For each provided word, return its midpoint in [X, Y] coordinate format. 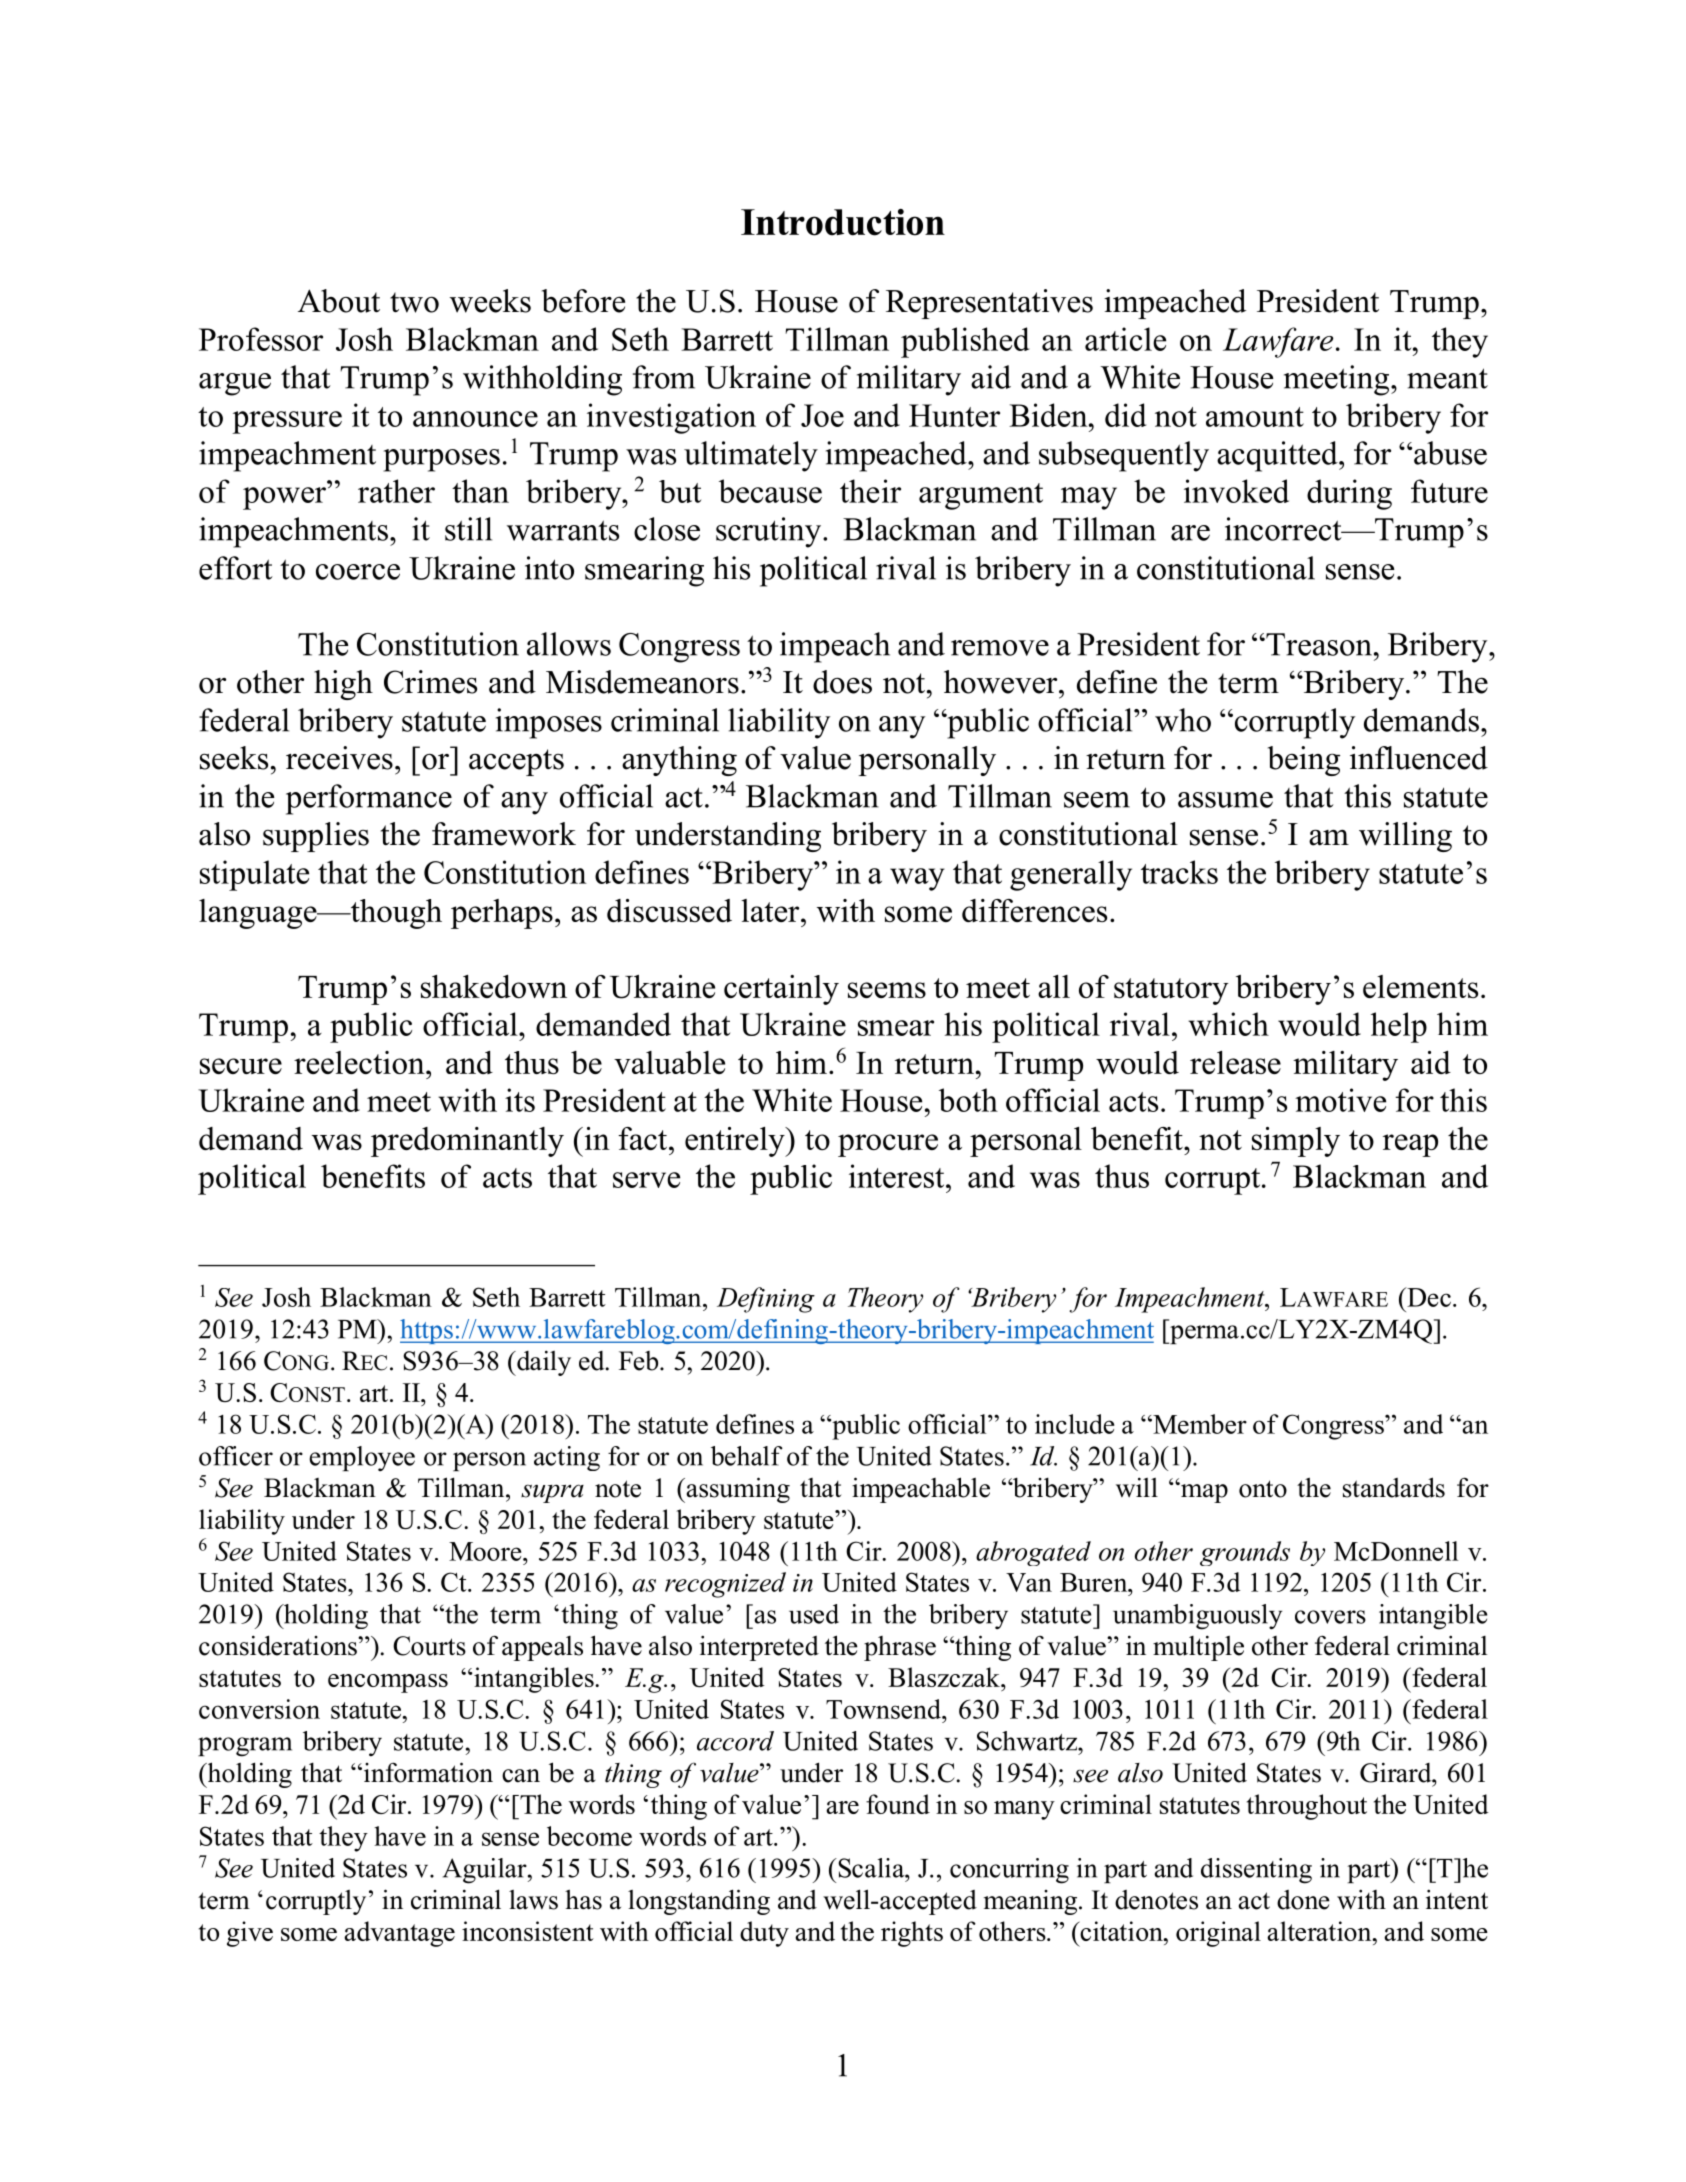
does [842, 682]
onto [1263, 1489]
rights [912, 1934]
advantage [399, 1934]
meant [1447, 378]
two [414, 302]
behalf [747, 1456]
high [343, 685]
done [1303, 1900]
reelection [360, 1062]
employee [362, 1458]
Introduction [843, 222]
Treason [1318, 644]
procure [888, 1145]
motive [1340, 1100]
